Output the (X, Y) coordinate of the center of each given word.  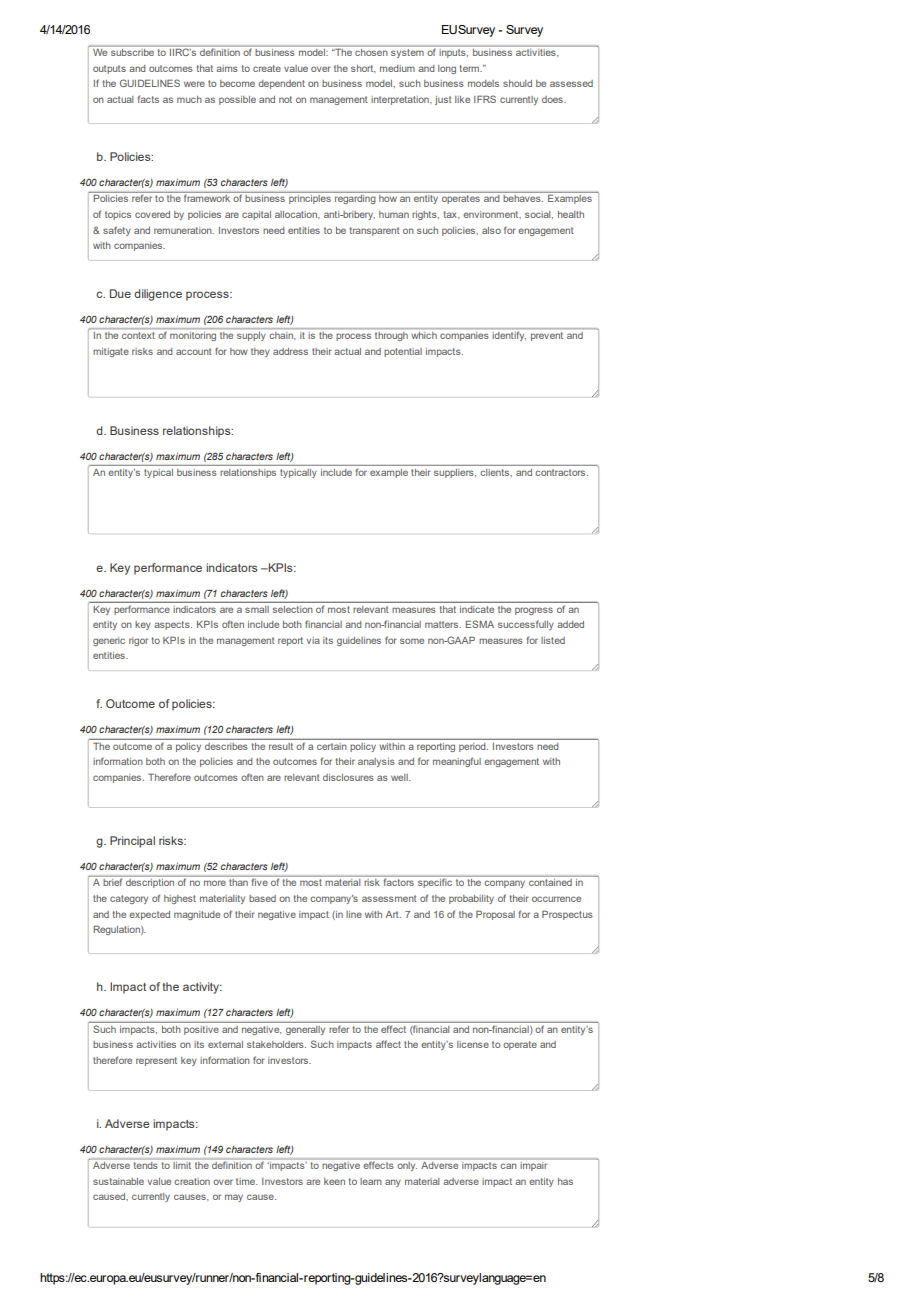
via (313, 640)
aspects (173, 625)
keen (334, 1181)
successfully (526, 625)
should (517, 83)
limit (182, 1165)
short (363, 69)
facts (148, 99)
